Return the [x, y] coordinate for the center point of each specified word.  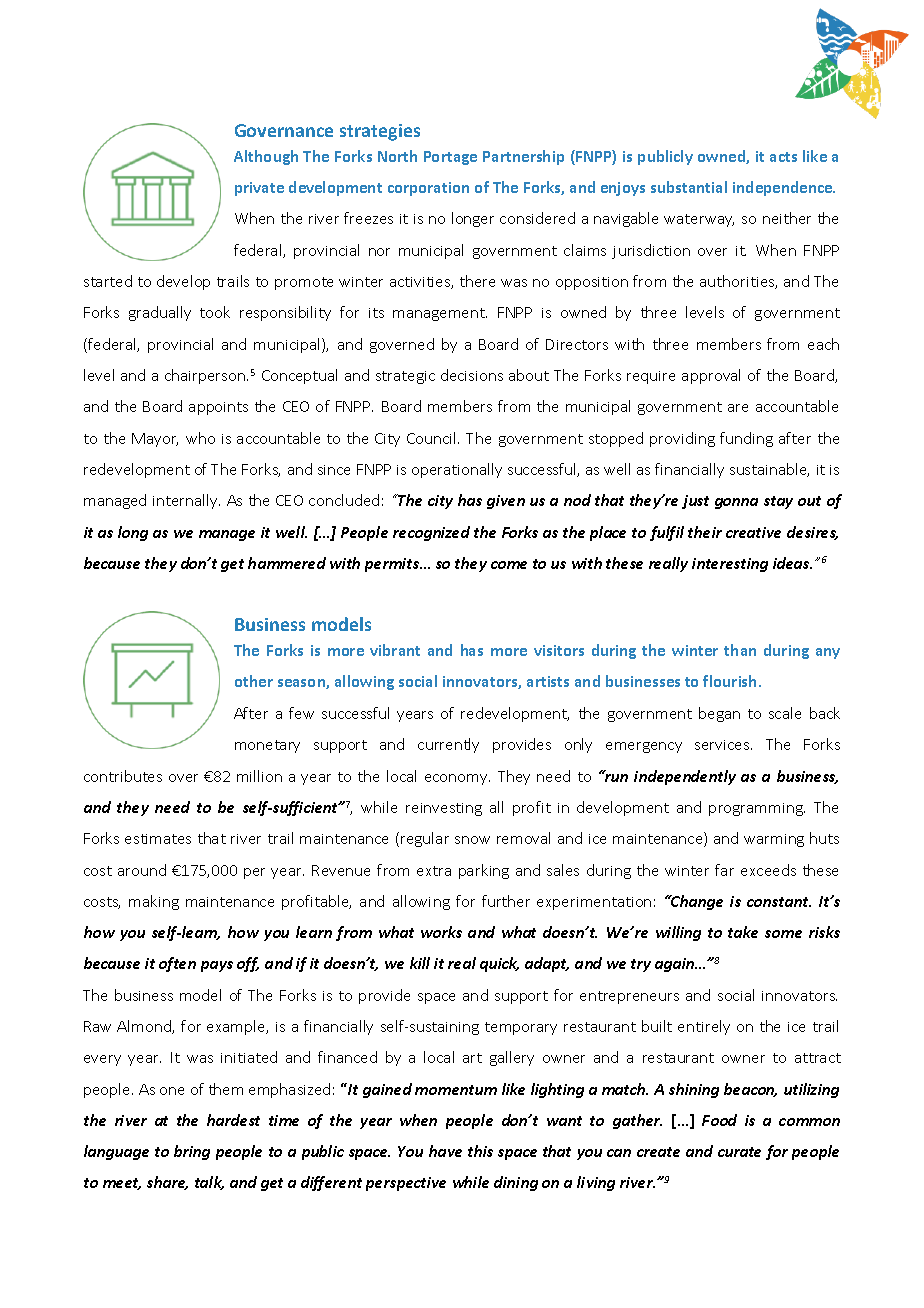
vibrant [395, 650]
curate [739, 1152]
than [740, 650]
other [254, 681]
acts [783, 157]
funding [746, 439]
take [743, 932]
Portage [450, 158]
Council [433, 438]
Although [266, 157]
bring [192, 1152]
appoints [218, 408]
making [154, 902]
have [445, 1151]
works [441, 932]
